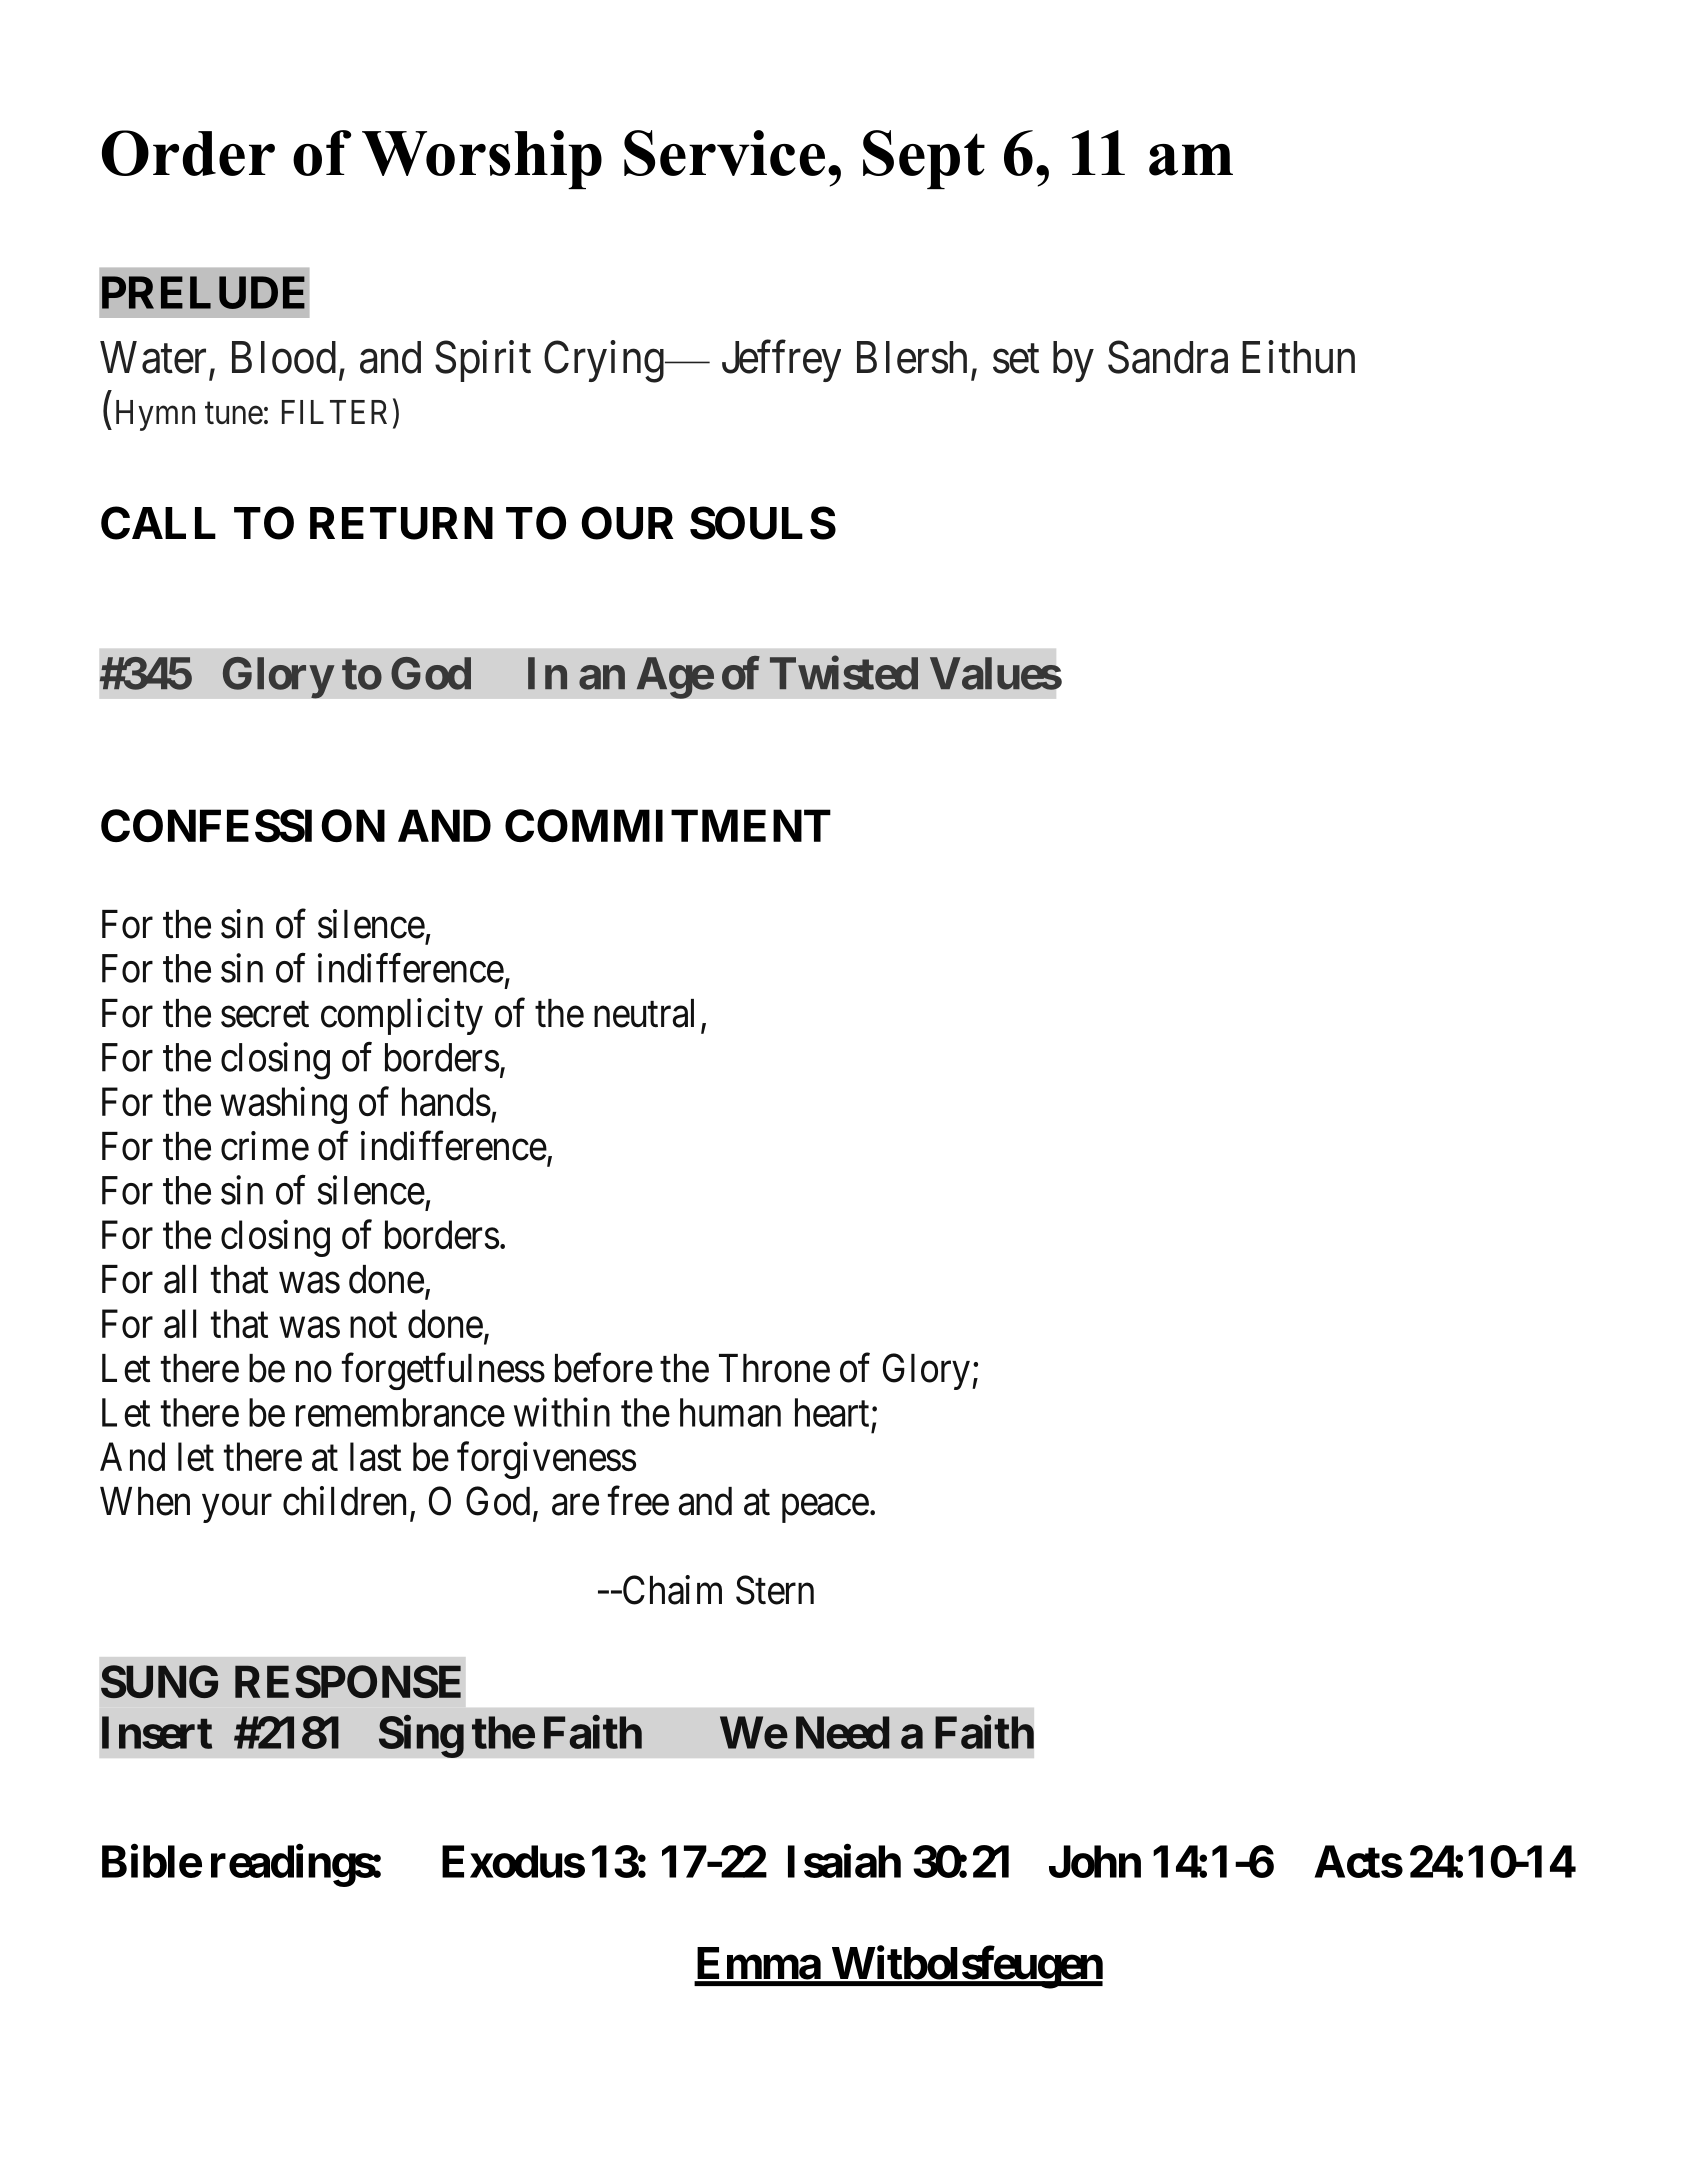 The image size is (1687, 2184). Describe the element at coordinates (644, 1013) in the screenshot. I see `neutral` at that location.
